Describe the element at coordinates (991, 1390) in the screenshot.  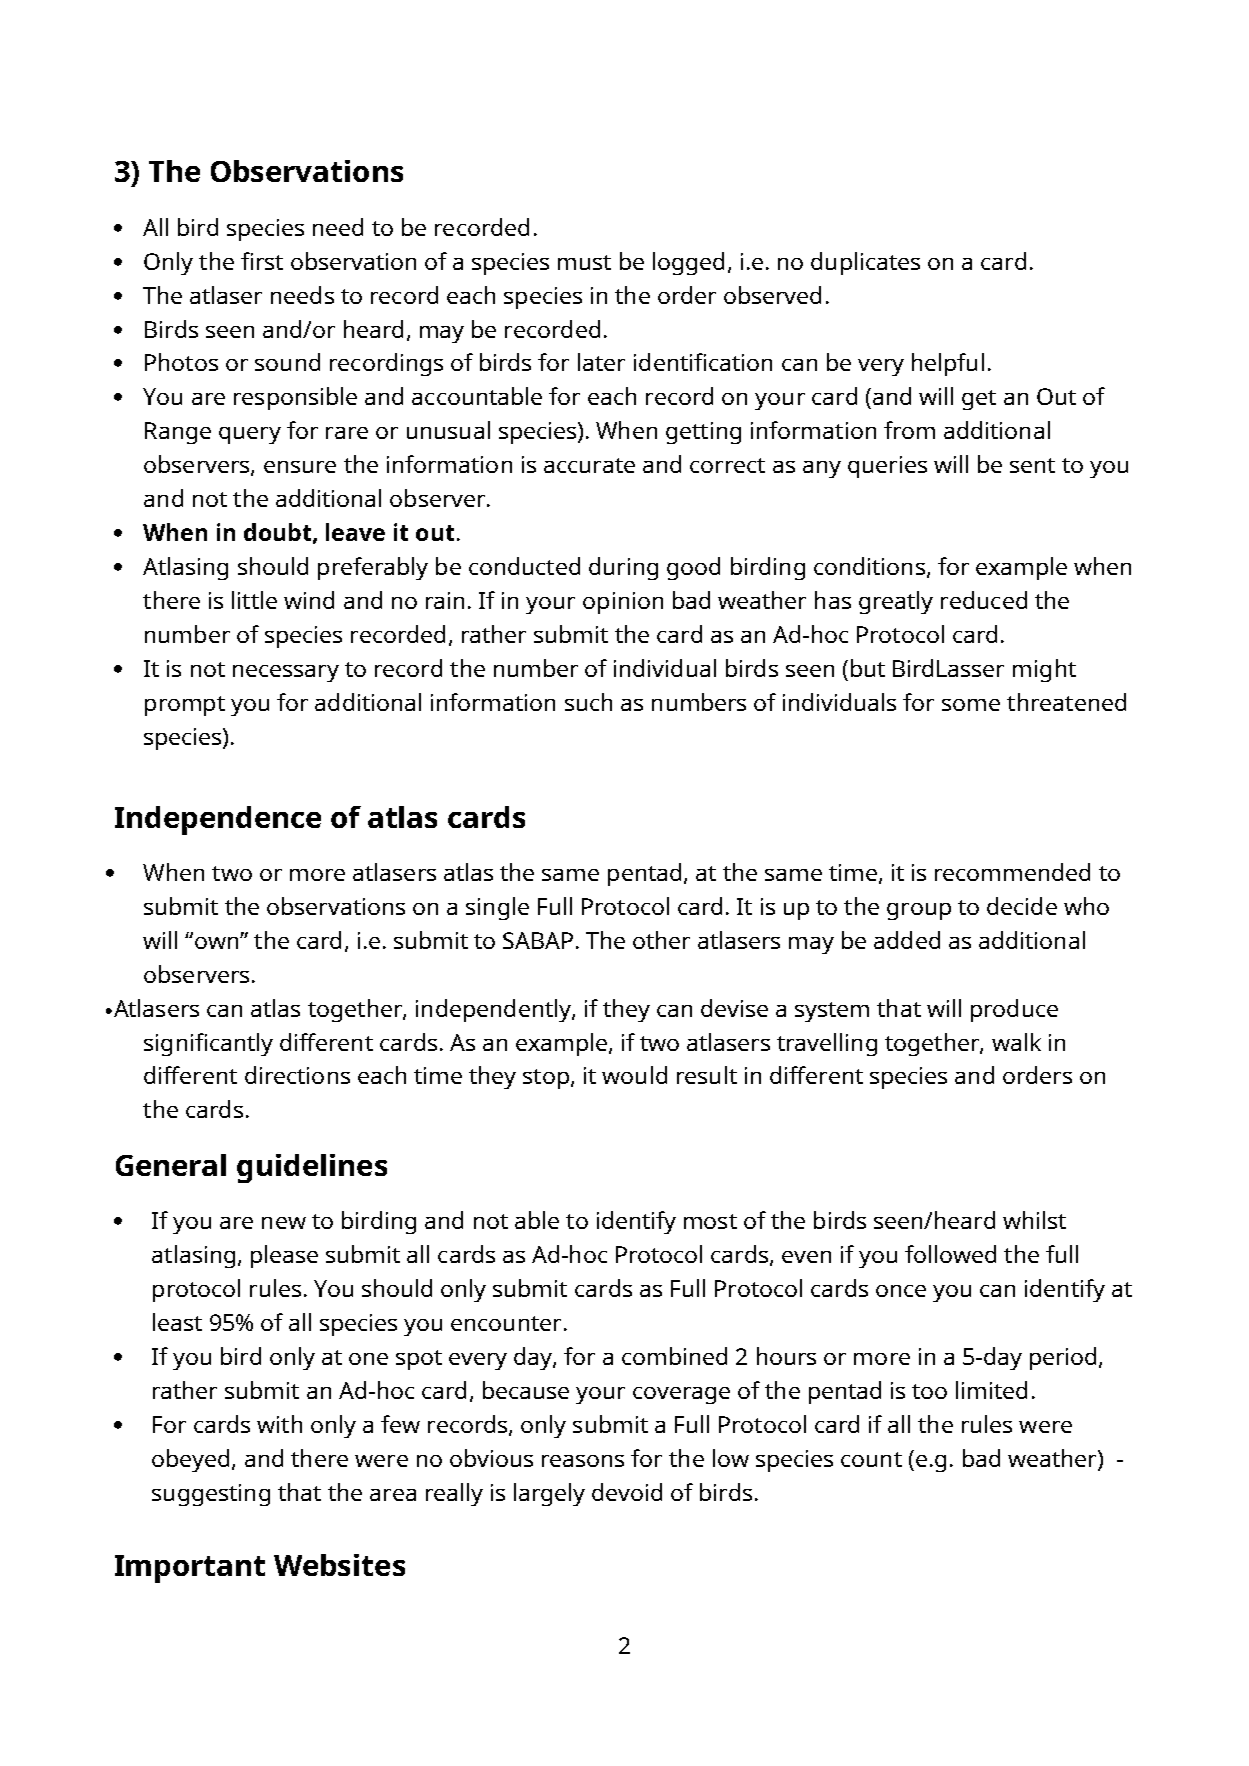
I see `limited` at that location.
